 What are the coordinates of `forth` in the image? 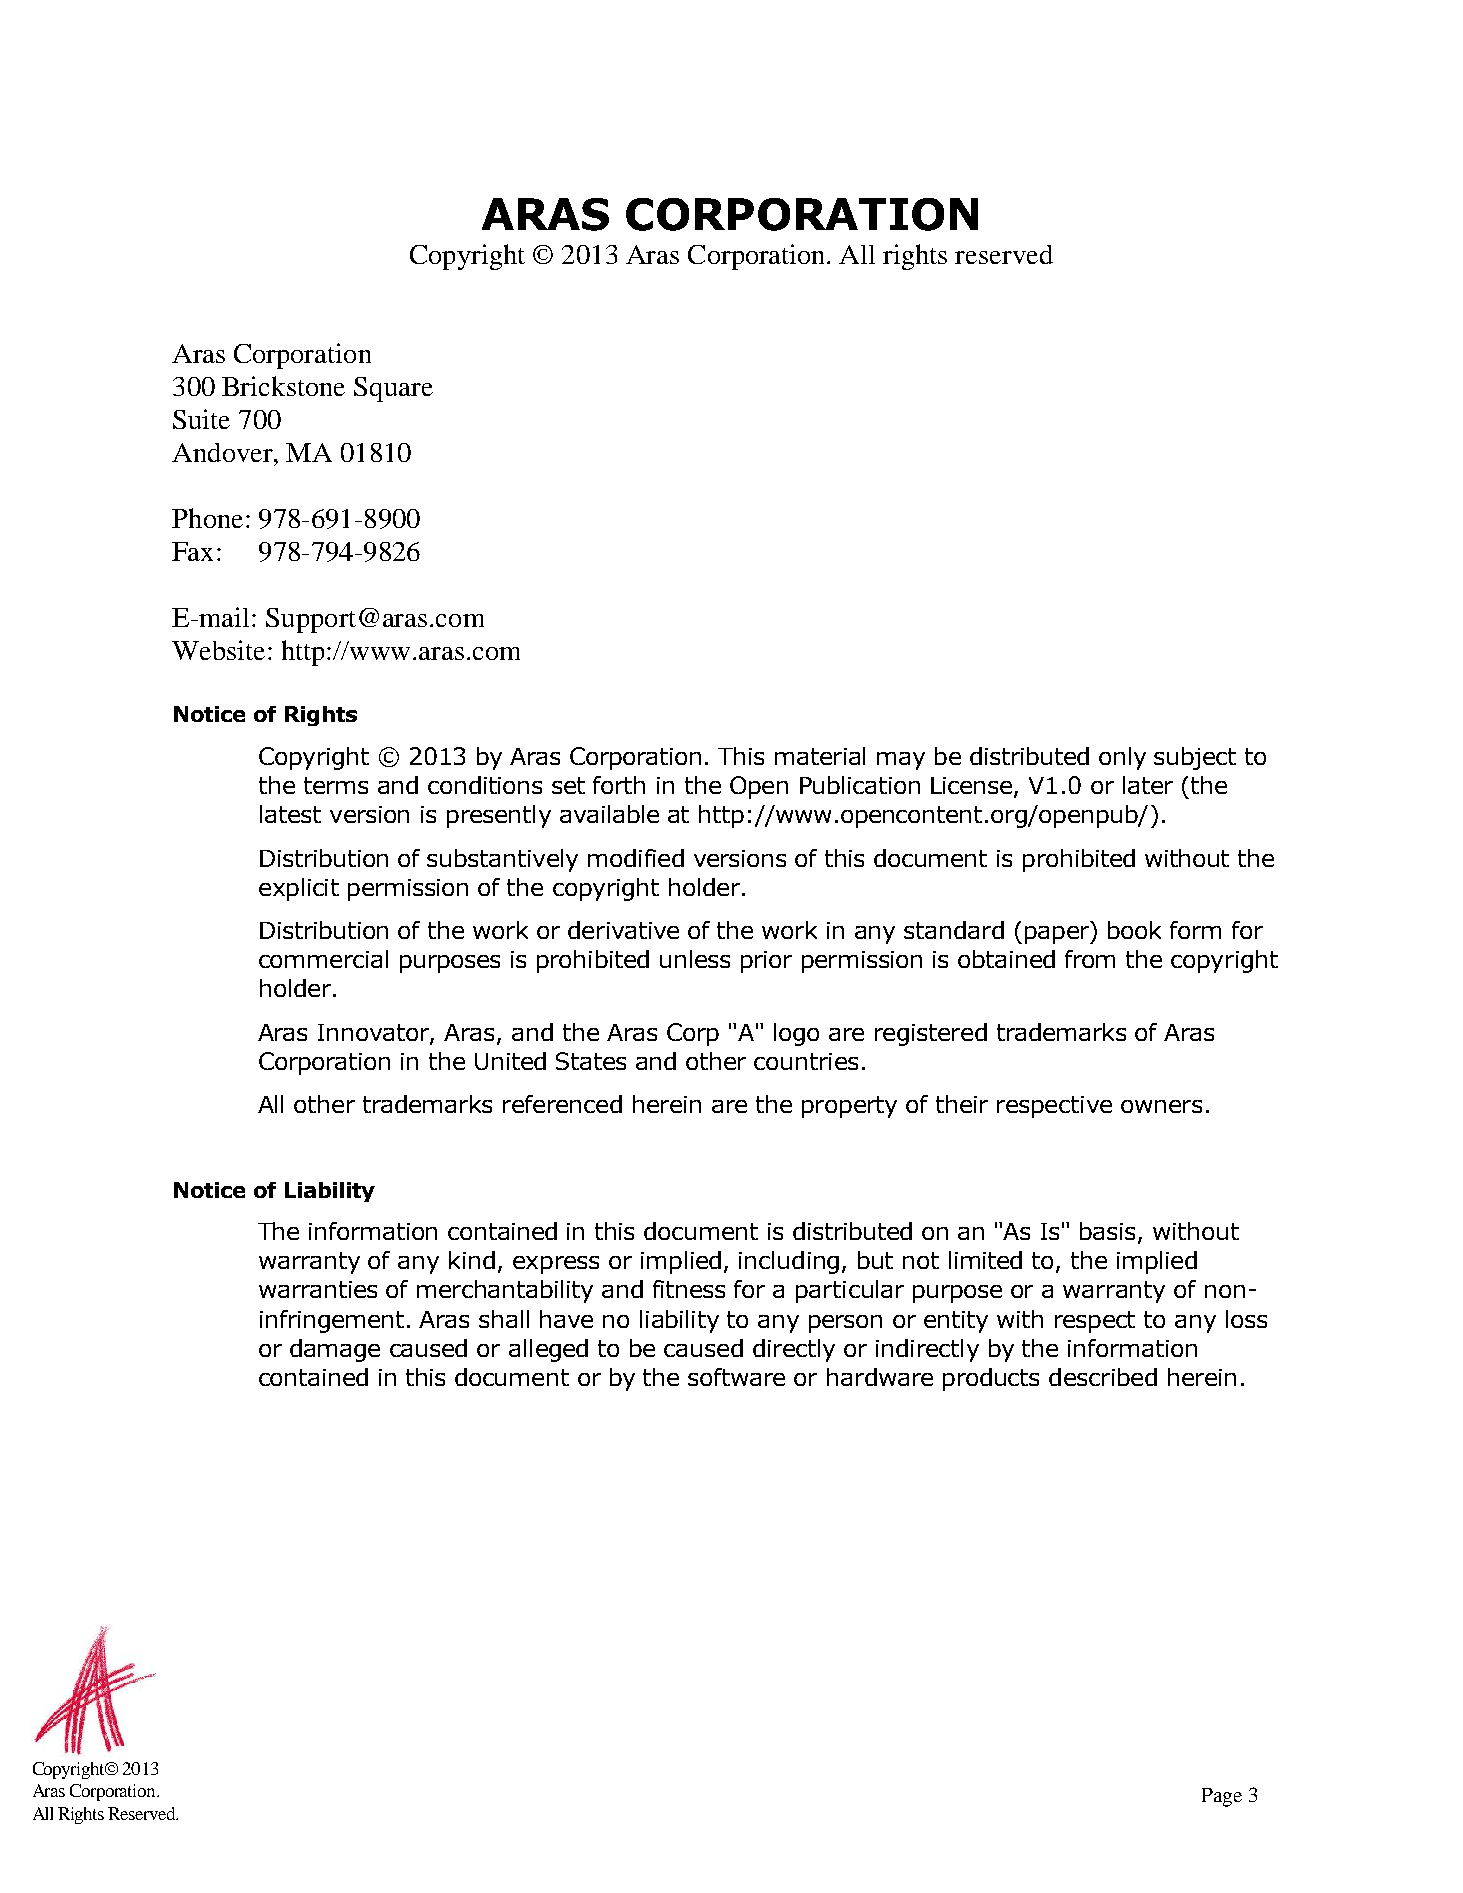 It's located at (619, 785).
